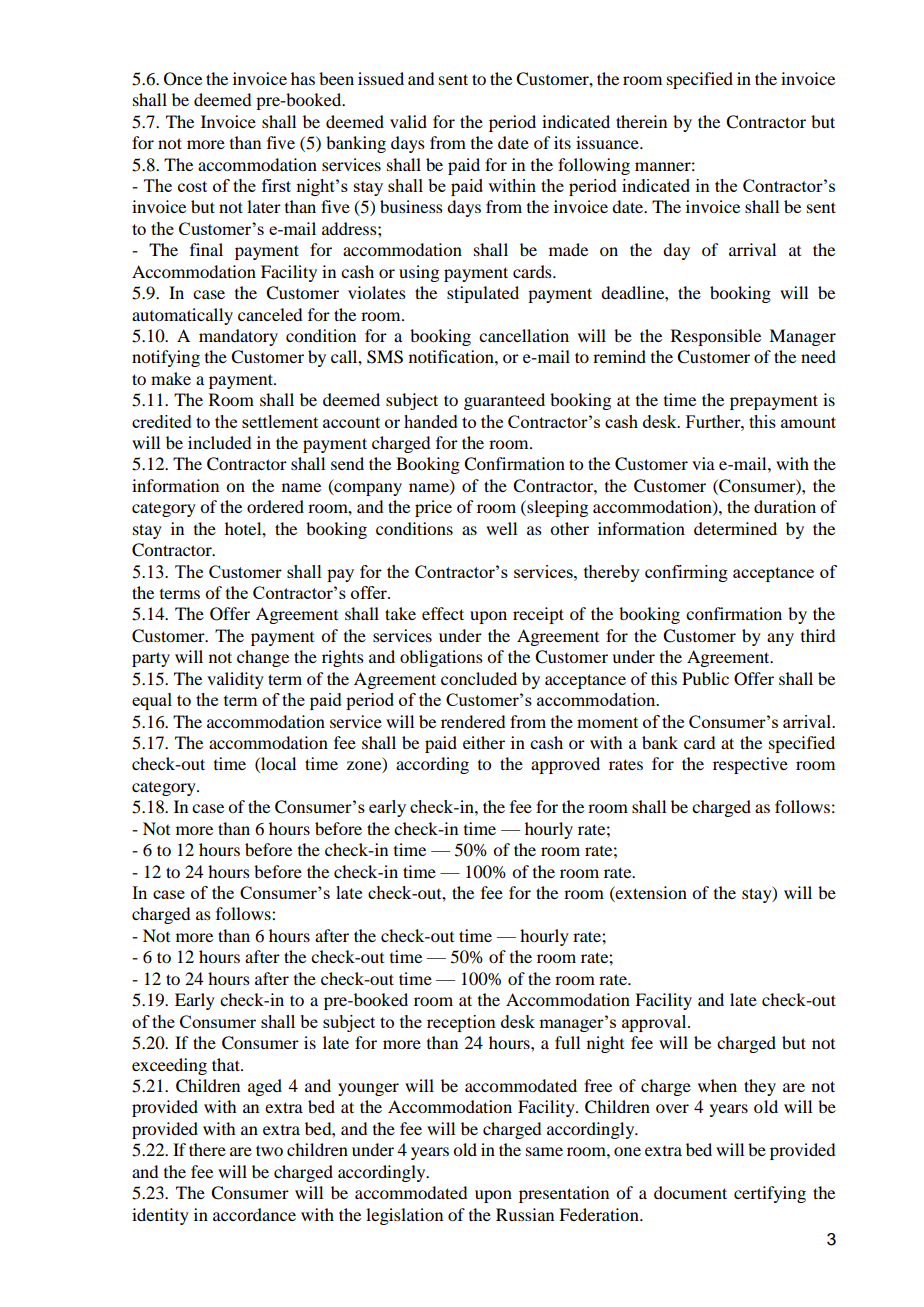  I want to click on respective, so click(750, 765).
